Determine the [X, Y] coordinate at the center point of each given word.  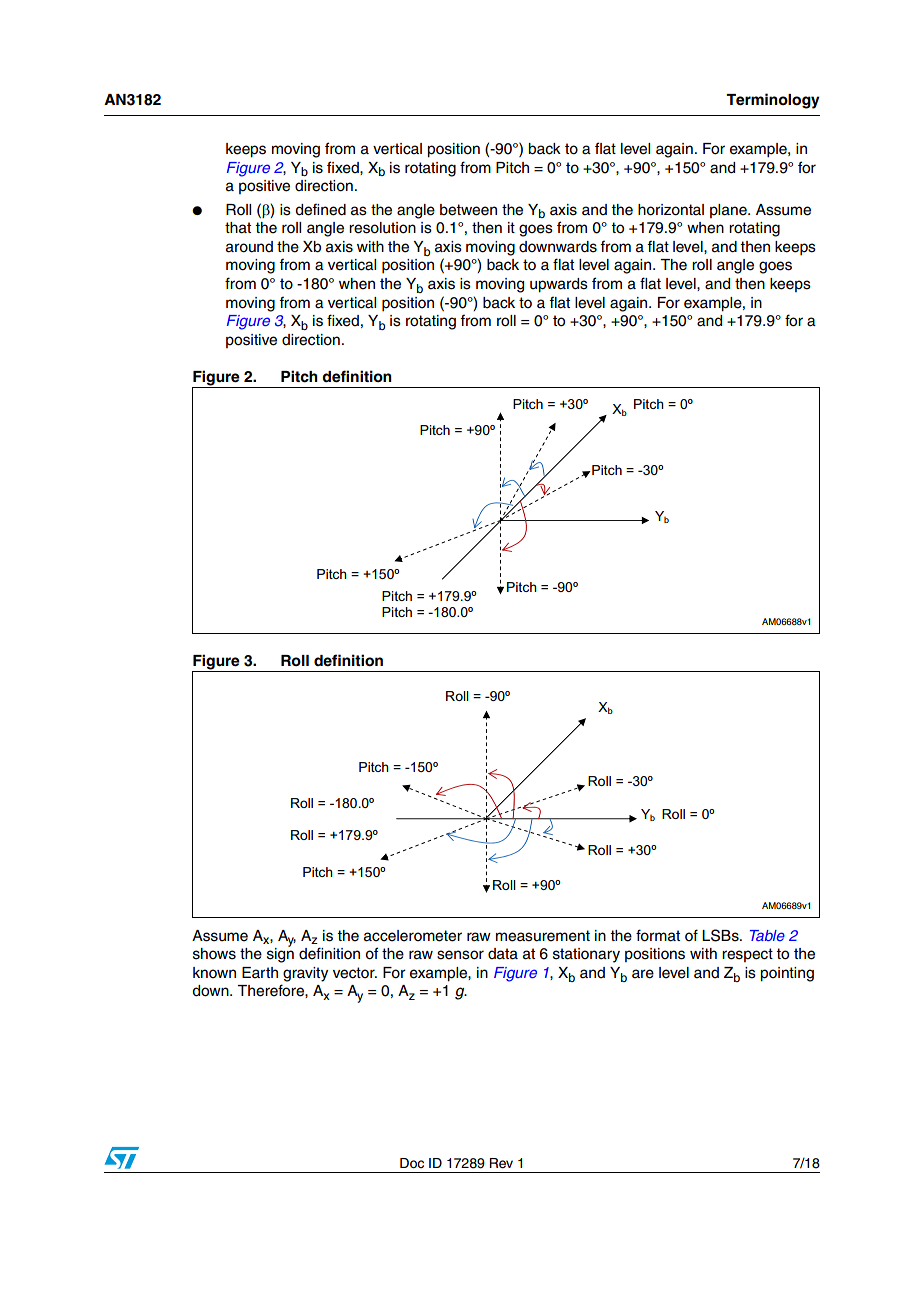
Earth [260, 973]
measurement [543, 936]
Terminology [773, 101]
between [468, 210]
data [503, 954]
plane [729, 211]
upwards [559, 285]
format [658, 935]
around [249, 247]
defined [320, 209]
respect [747, 955]
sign [280, 954]
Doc [412, 1163]
